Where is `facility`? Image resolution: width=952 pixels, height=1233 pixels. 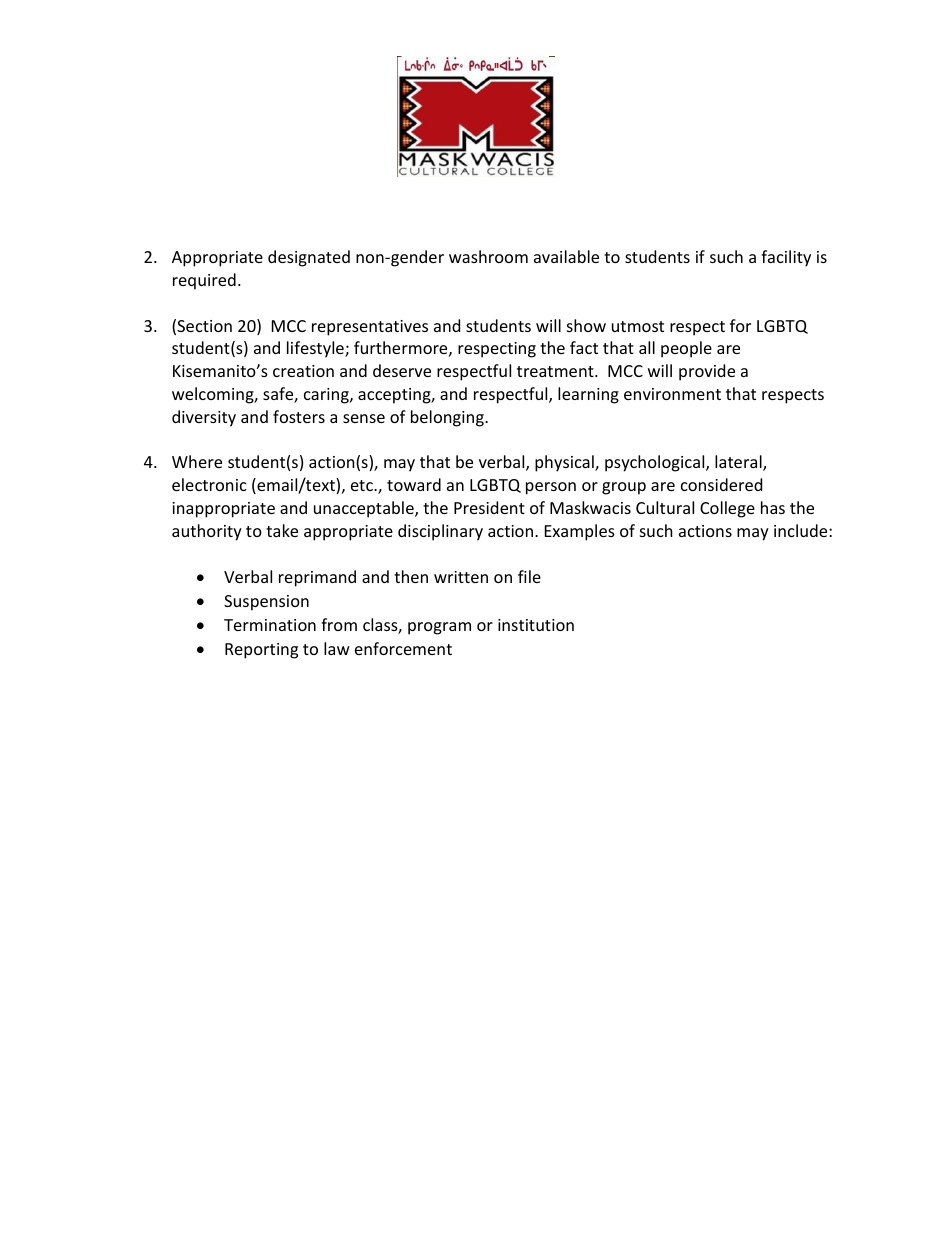 facility is located at coordinates (786, 258).
